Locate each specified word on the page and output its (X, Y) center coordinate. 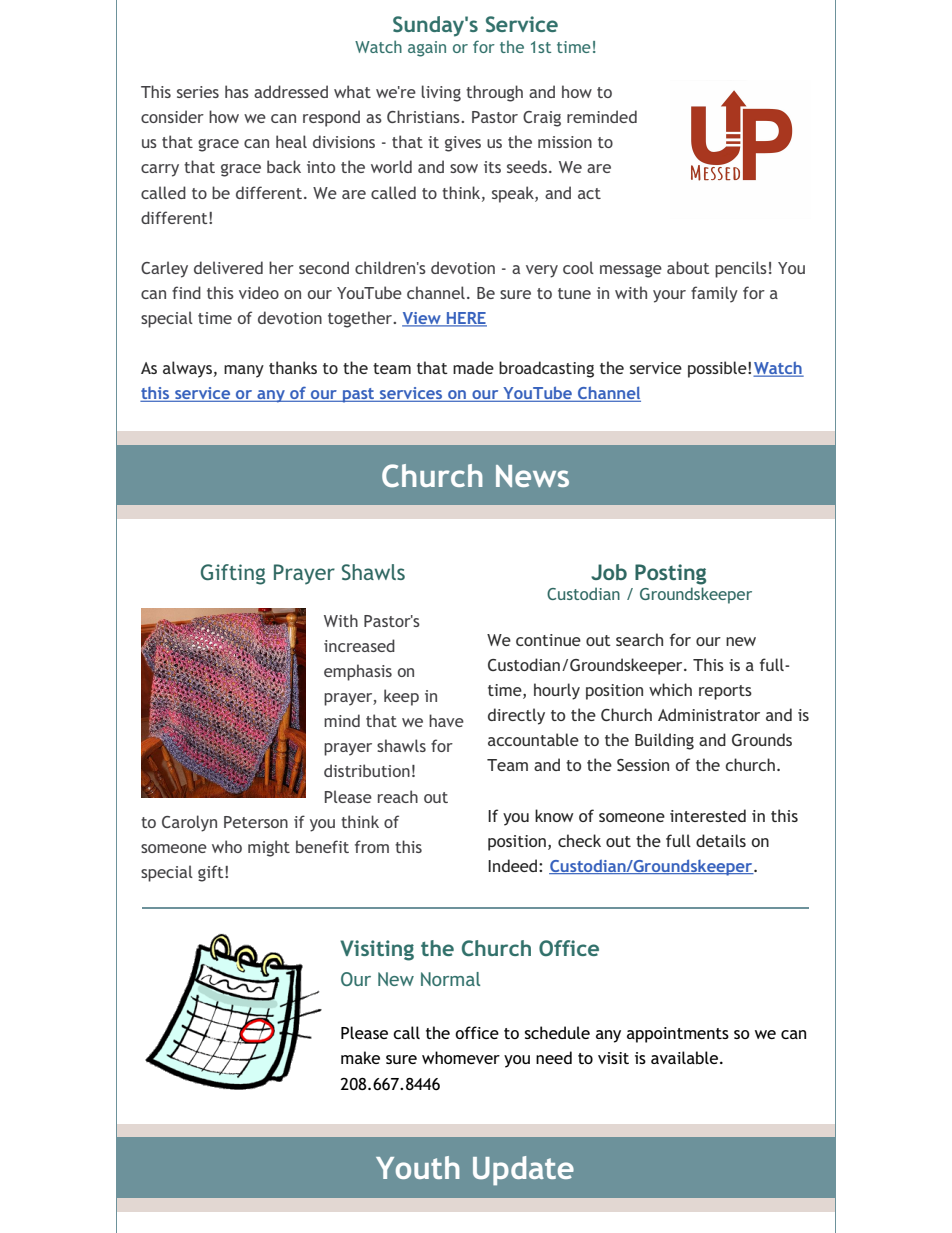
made (473, 367)
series (198, 92)
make (360, 1057)
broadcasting (546, 369)
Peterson (256, 822)
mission (565, 142)
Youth (418, 1167)
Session (643, 765)
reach (398, 796)
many (244, 371)
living (441, 93)
